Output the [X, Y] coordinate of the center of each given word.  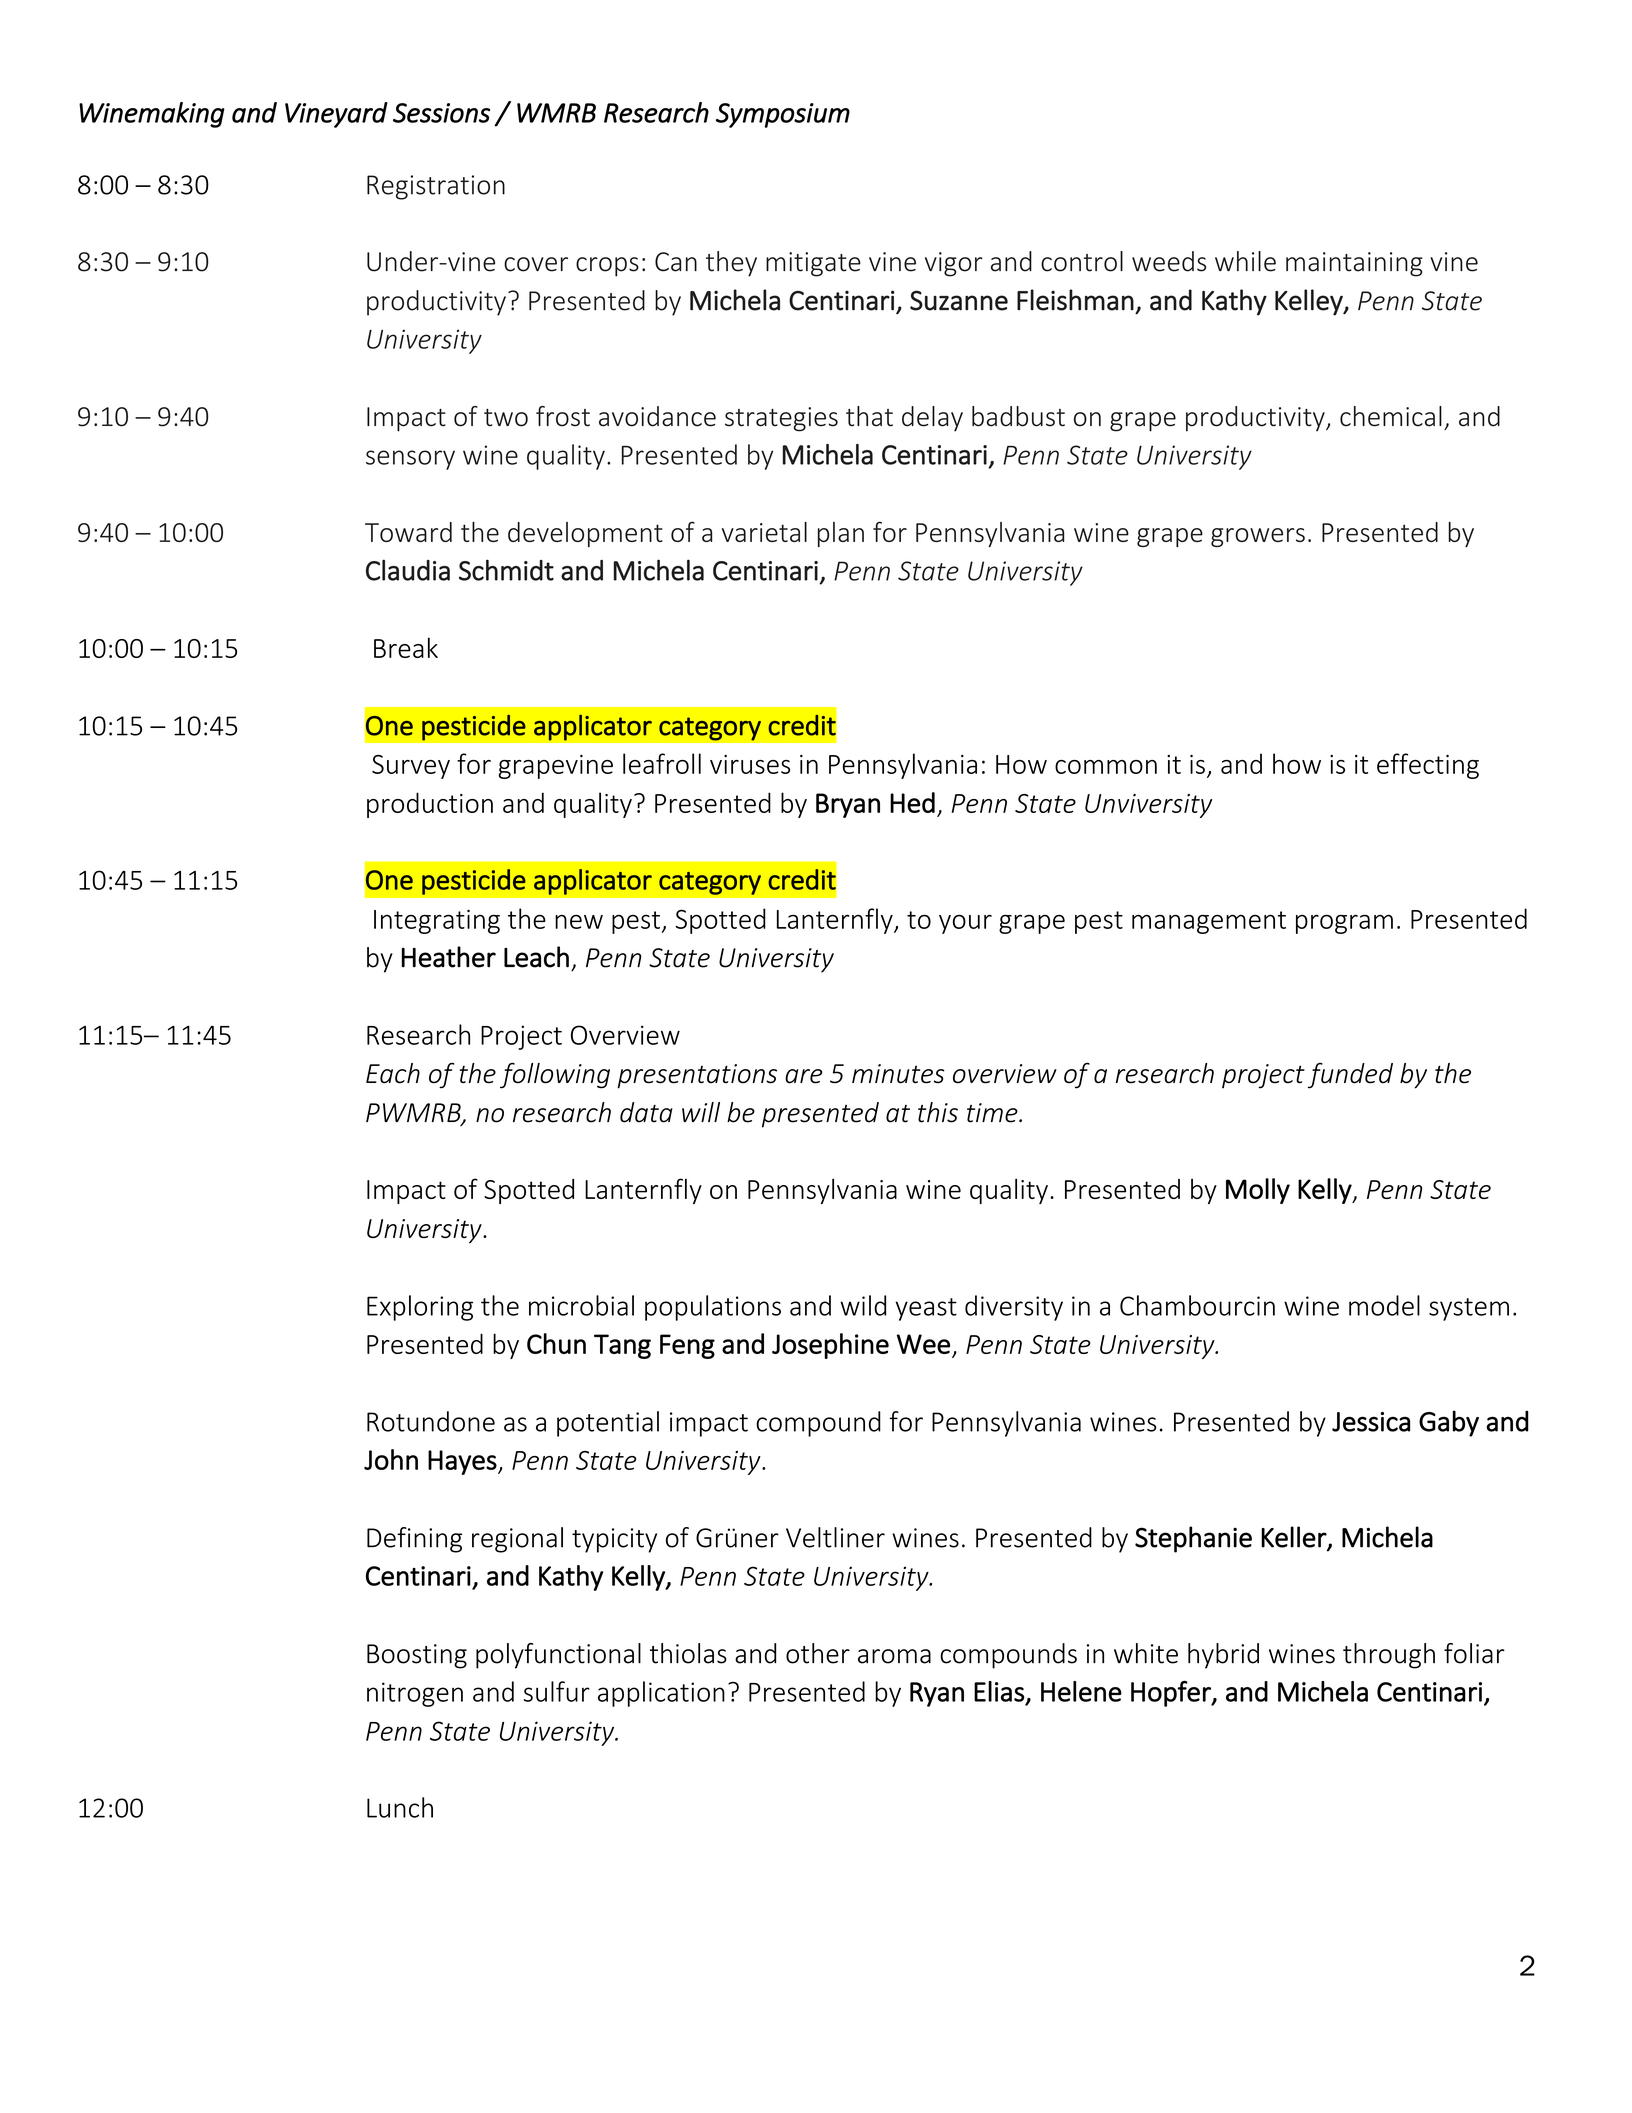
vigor [954, 264]
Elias [999, 1691]
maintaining [1354, 264]
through [1389, 1656]
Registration [436, 187]
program [1344, 924]
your [965, 924]
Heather [449, 957]
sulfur [557, 1691]
